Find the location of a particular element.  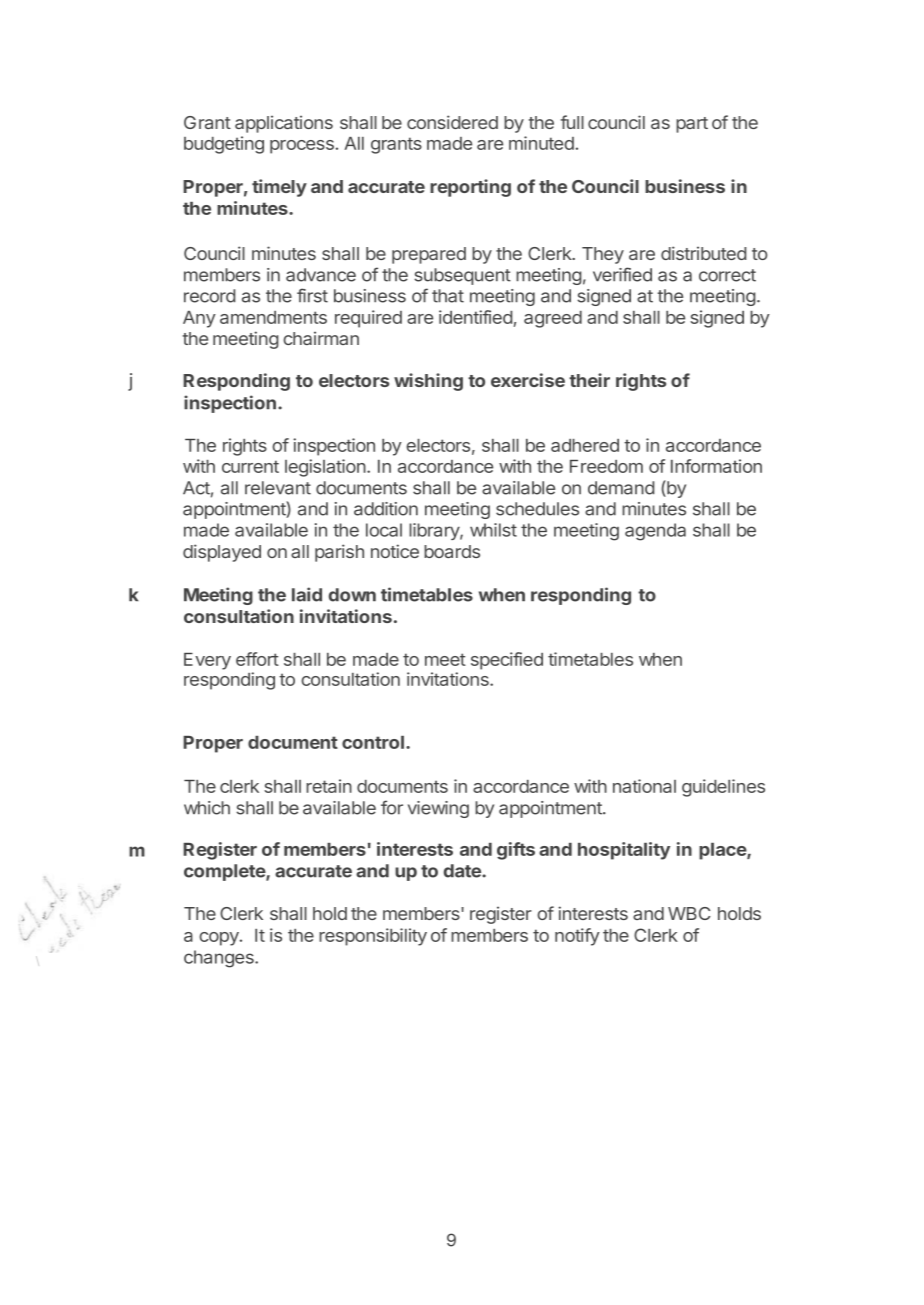

changes is located at coordinates (220, 959).
